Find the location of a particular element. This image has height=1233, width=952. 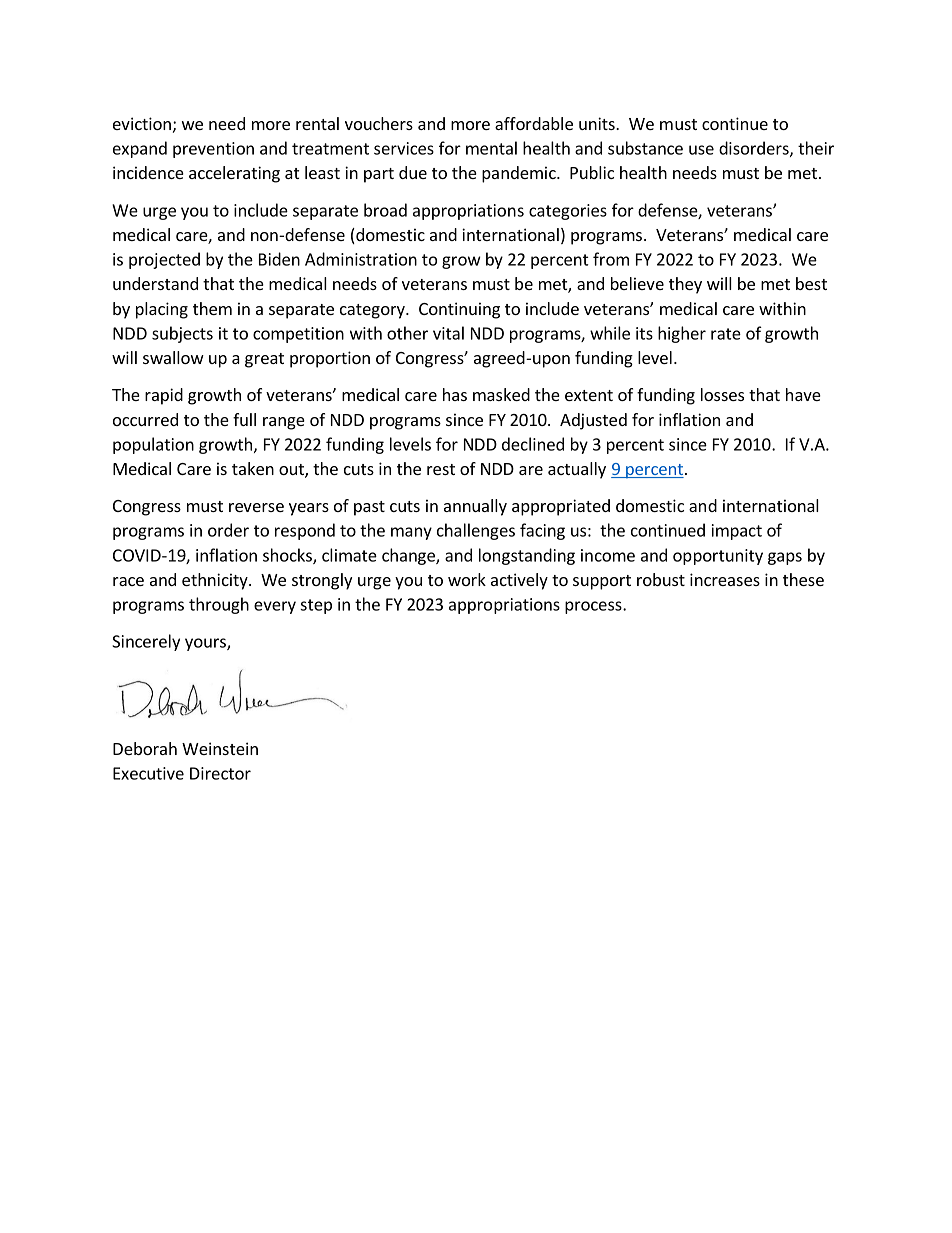

mental is located at coordinates (491, 148).
